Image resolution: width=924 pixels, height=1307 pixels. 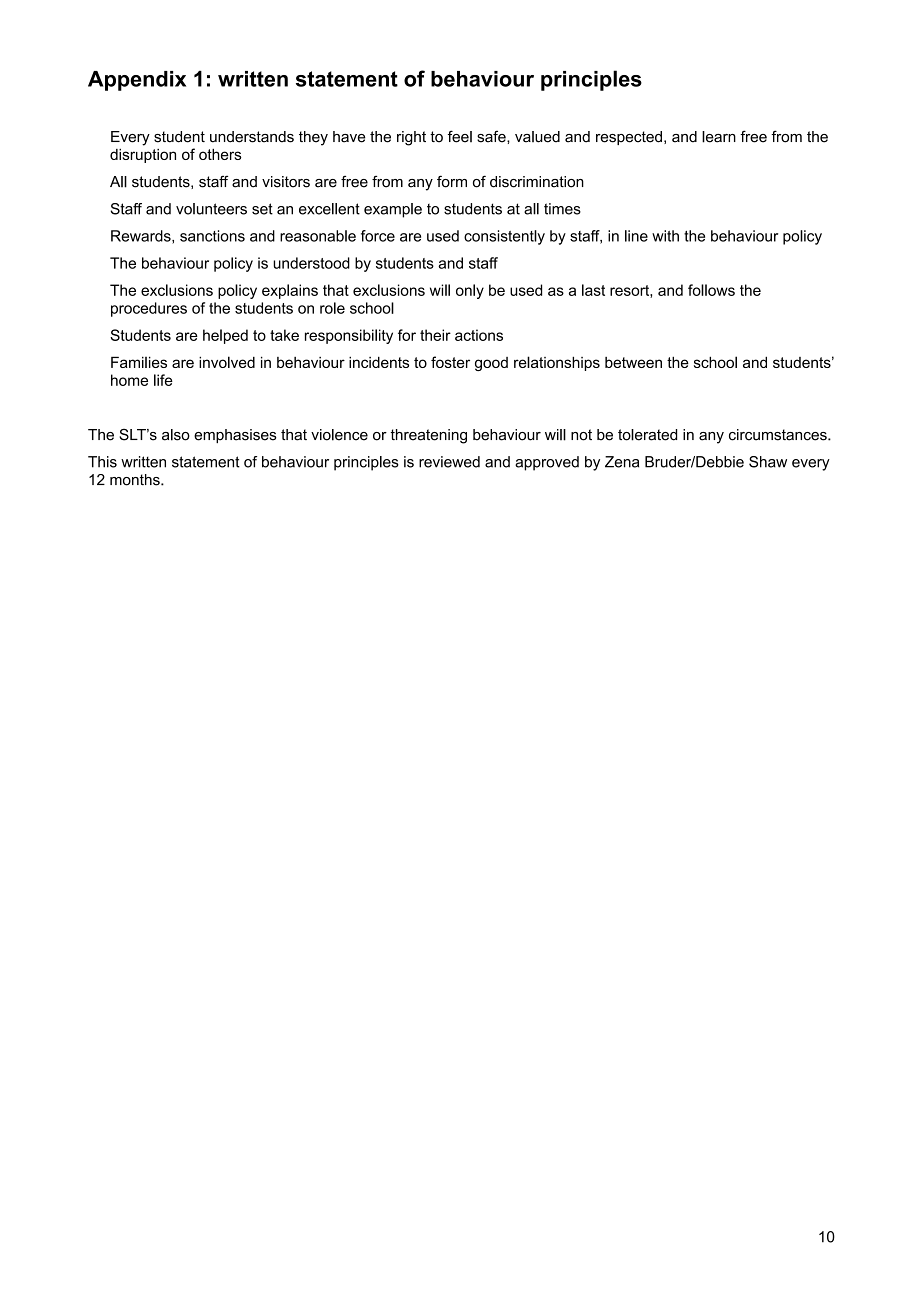 What do you see at coordinates (719, 137) in the screenshot?
I see `learn` at bounding box center [719, 137].
